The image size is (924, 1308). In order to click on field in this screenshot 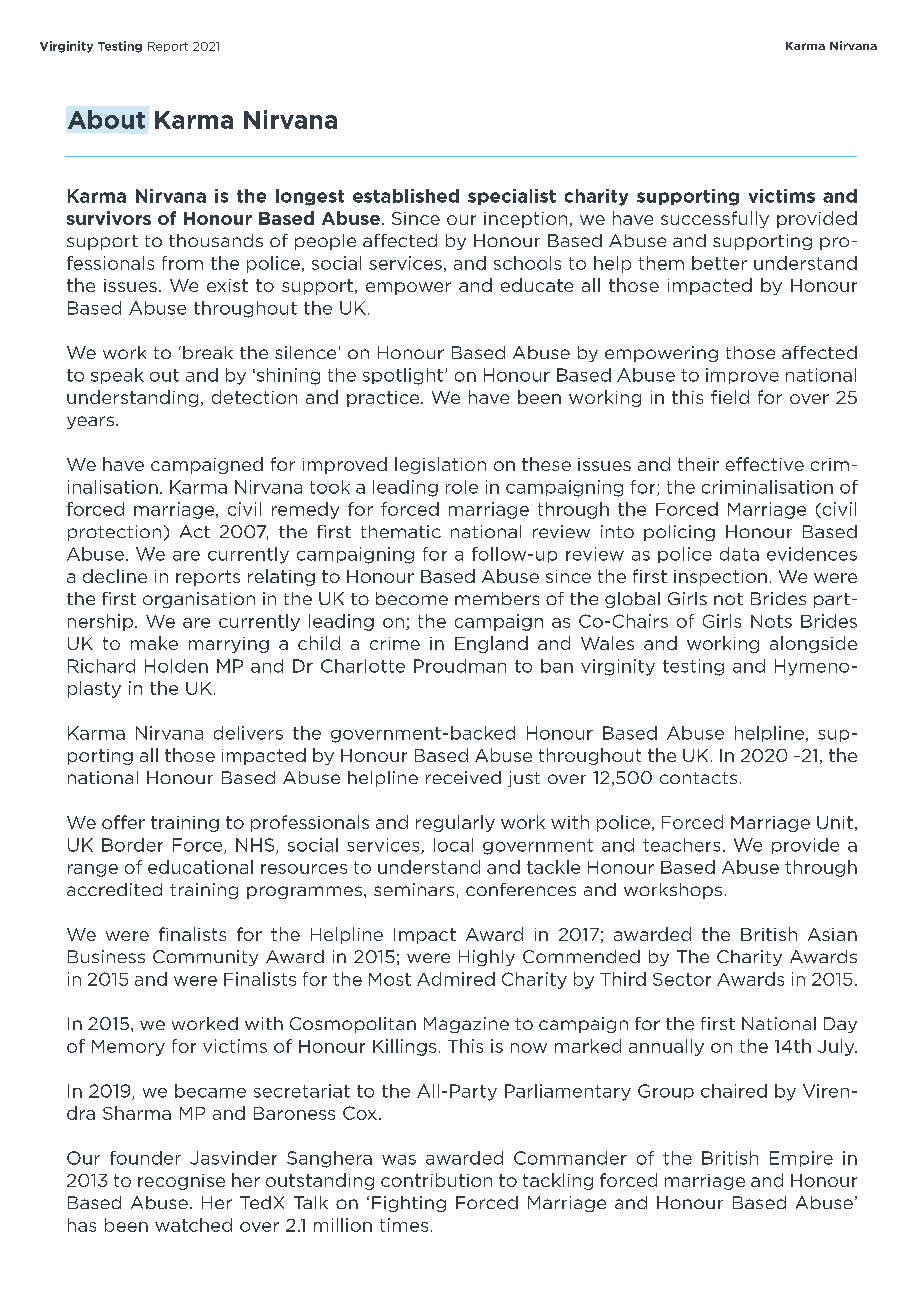, I will do `click(730, 397)`.
